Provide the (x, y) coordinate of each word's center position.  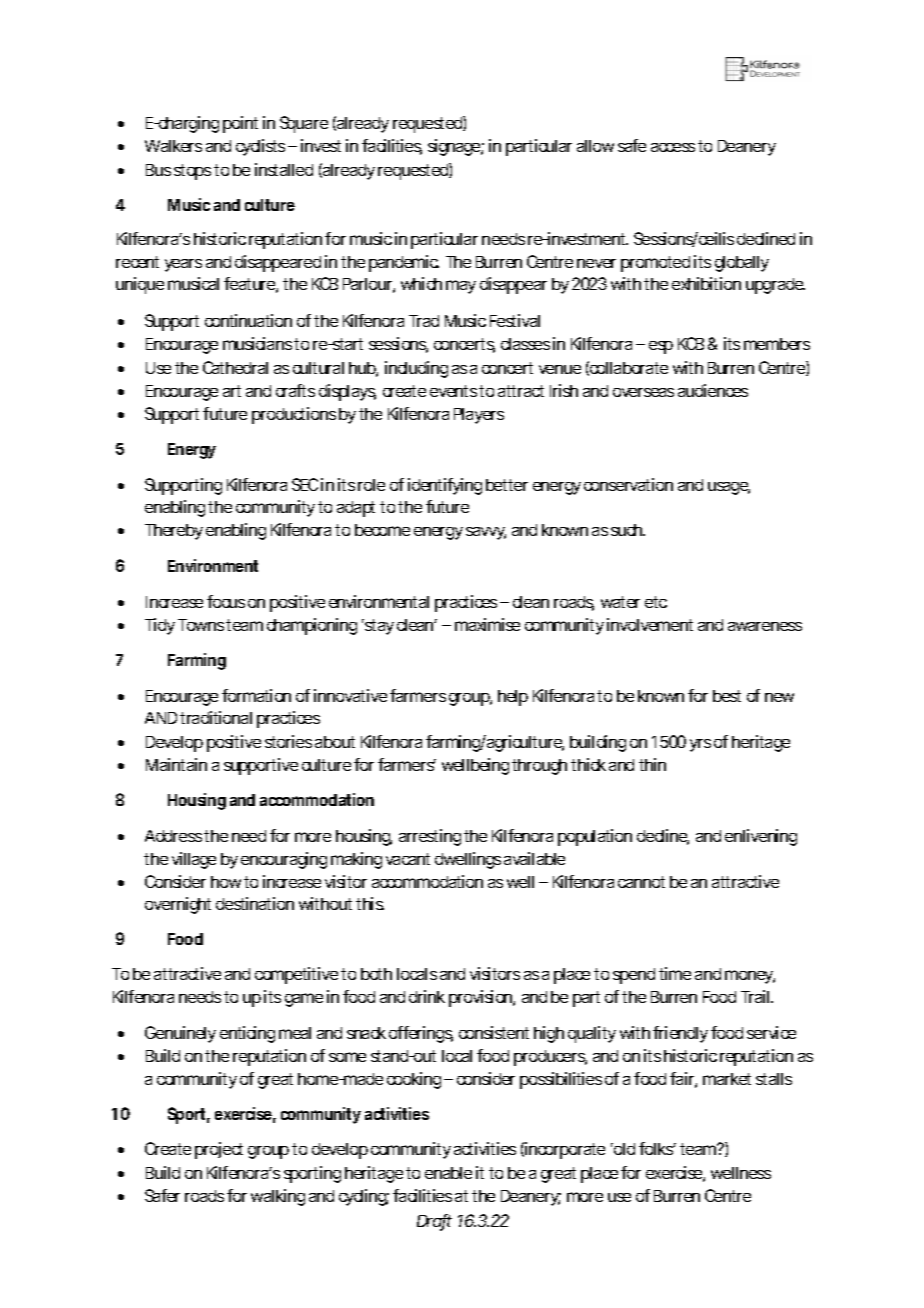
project (219, 1150)
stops (192, 172)
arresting (430, 837)
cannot (641, 882)
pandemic (404, 263)
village (194, 860)
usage (729, 488)
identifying (445, 486)
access (673, 147)
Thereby (174, 532)
